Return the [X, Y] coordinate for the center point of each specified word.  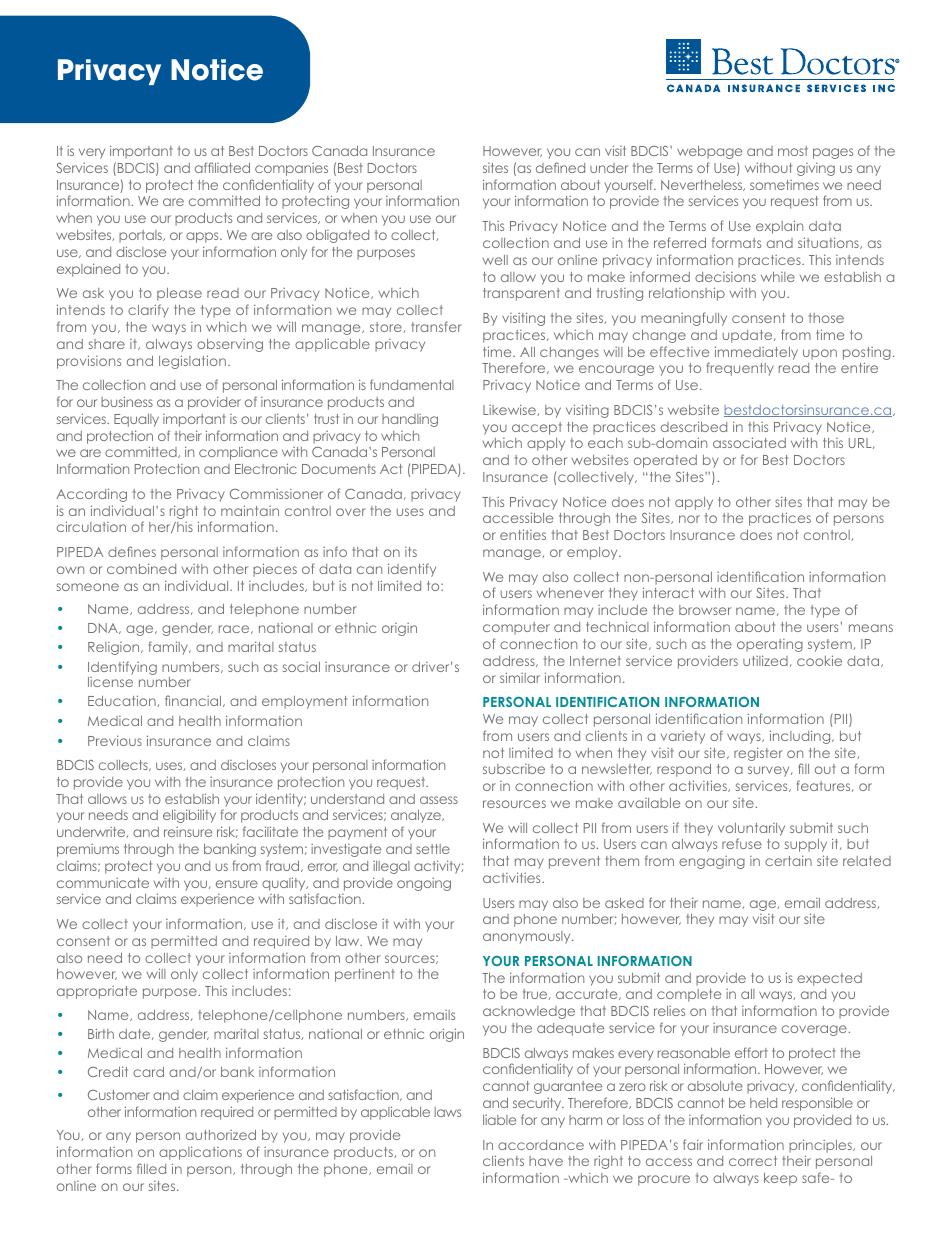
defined [560, 167]
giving [816, 169]
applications [200, 1153]
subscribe [514, 769]
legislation [192, 362]
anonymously [528, 937]
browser [705, 610]
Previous [115, 740]
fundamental [412, 384]
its [411, 552]
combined [141, 568]
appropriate [97, 992]
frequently [740, 369]
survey [770, 771]
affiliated [222, 167]
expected [829, 979]
